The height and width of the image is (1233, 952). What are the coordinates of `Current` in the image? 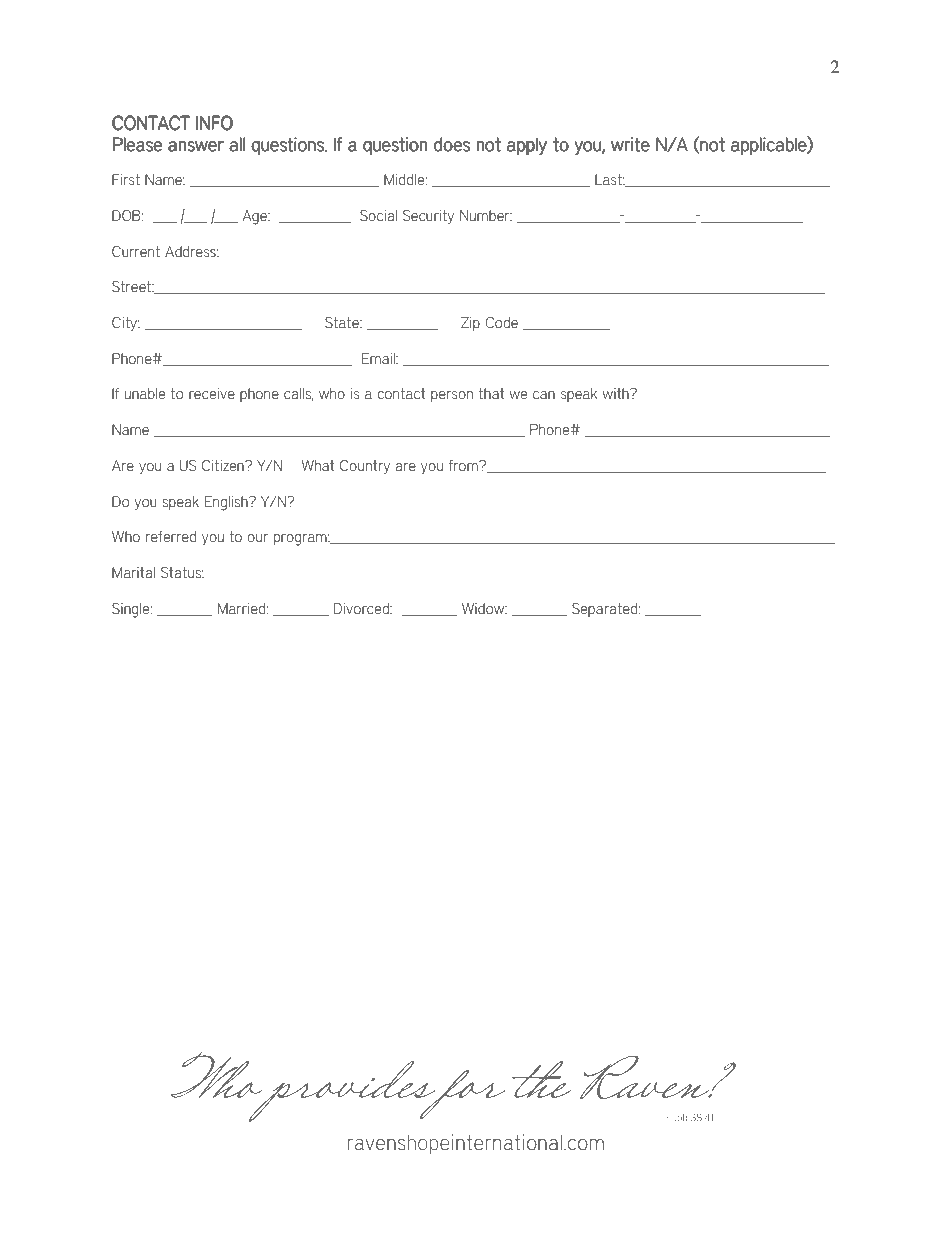 It's located at (136, 252).
